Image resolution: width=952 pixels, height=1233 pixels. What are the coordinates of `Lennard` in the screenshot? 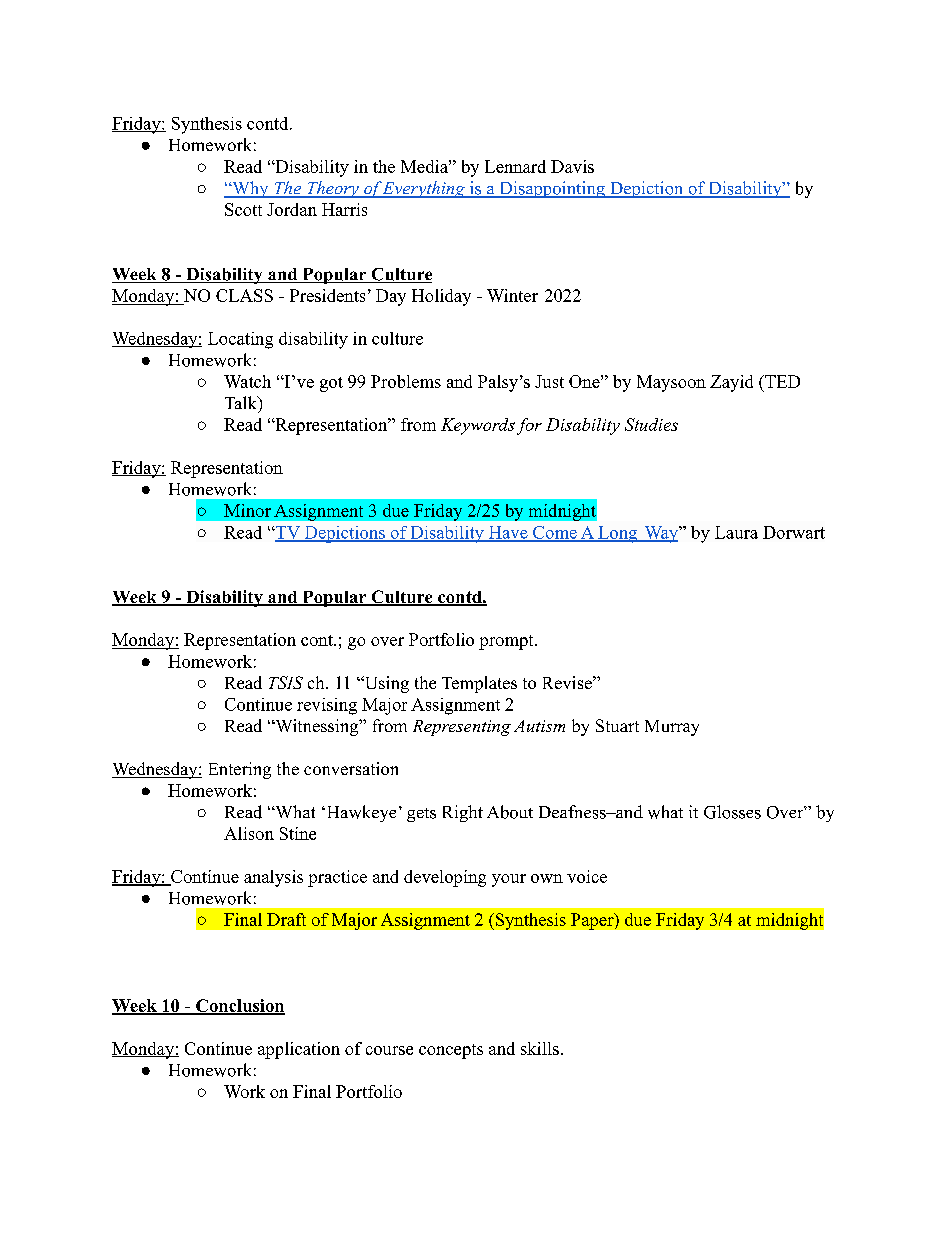 It's located at (515, 166).
